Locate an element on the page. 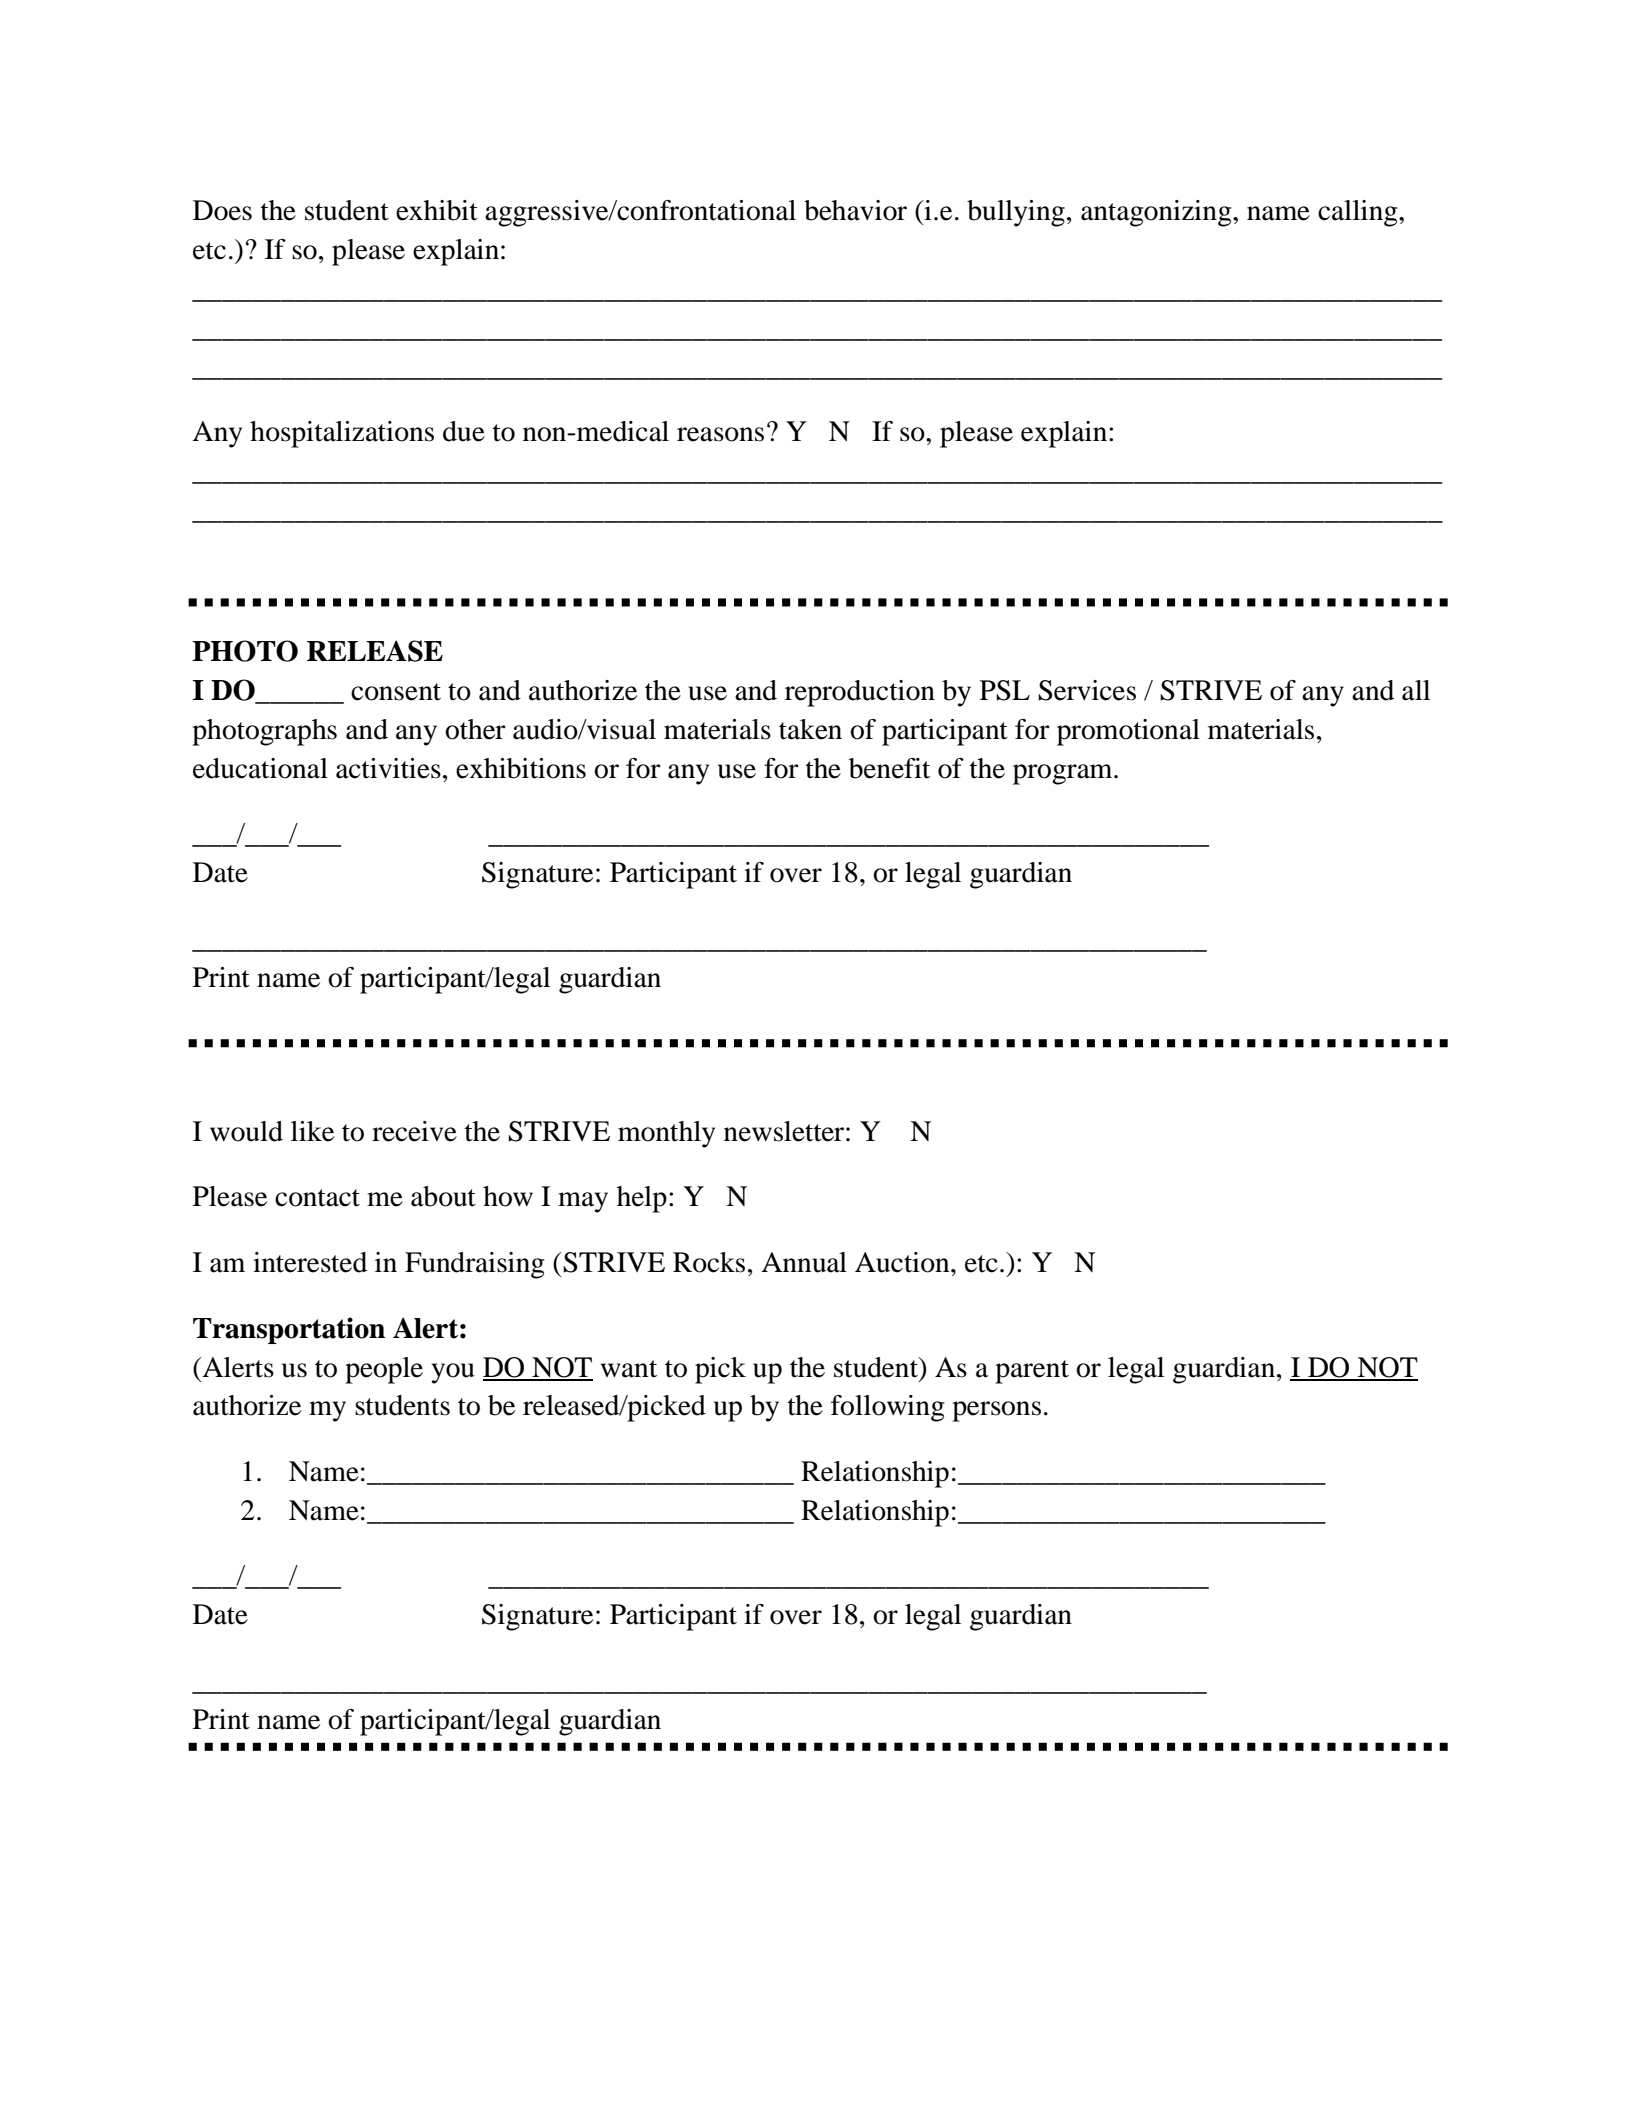 This page has height=2117, width=1636. antagonizing is located at coordinates (1157, 213).
